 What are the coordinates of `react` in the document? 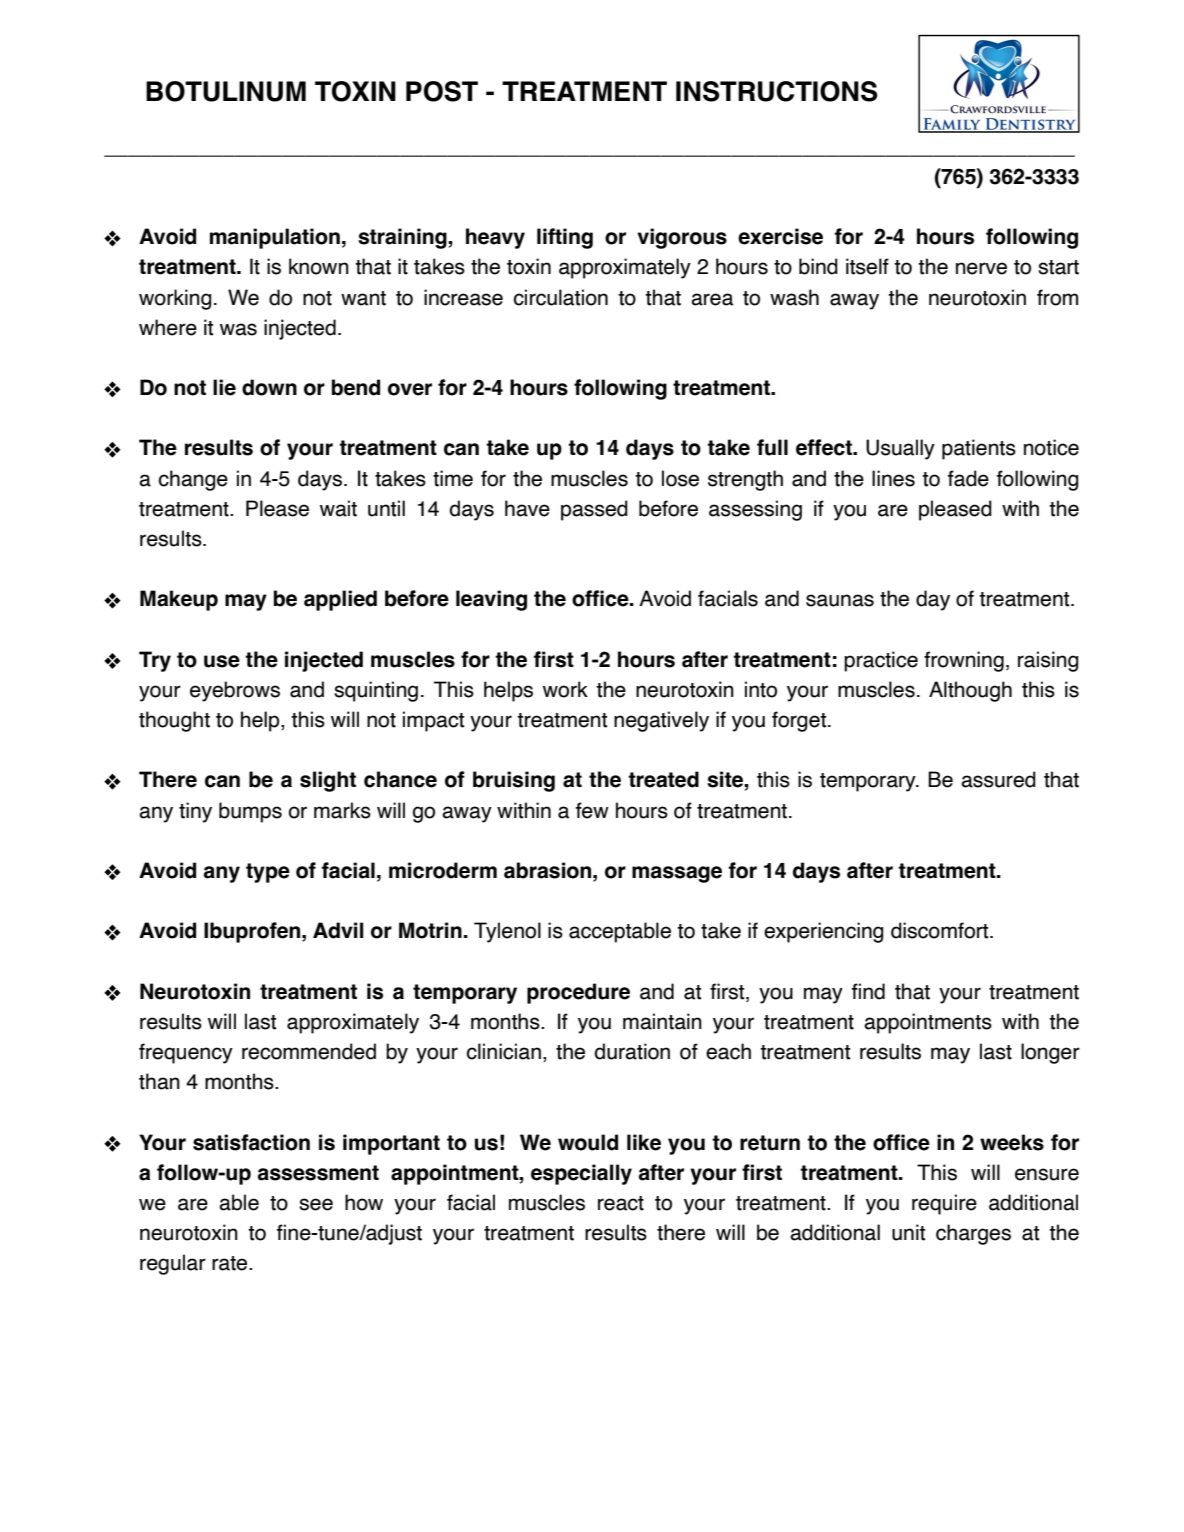 It's located at (621, 1203).
